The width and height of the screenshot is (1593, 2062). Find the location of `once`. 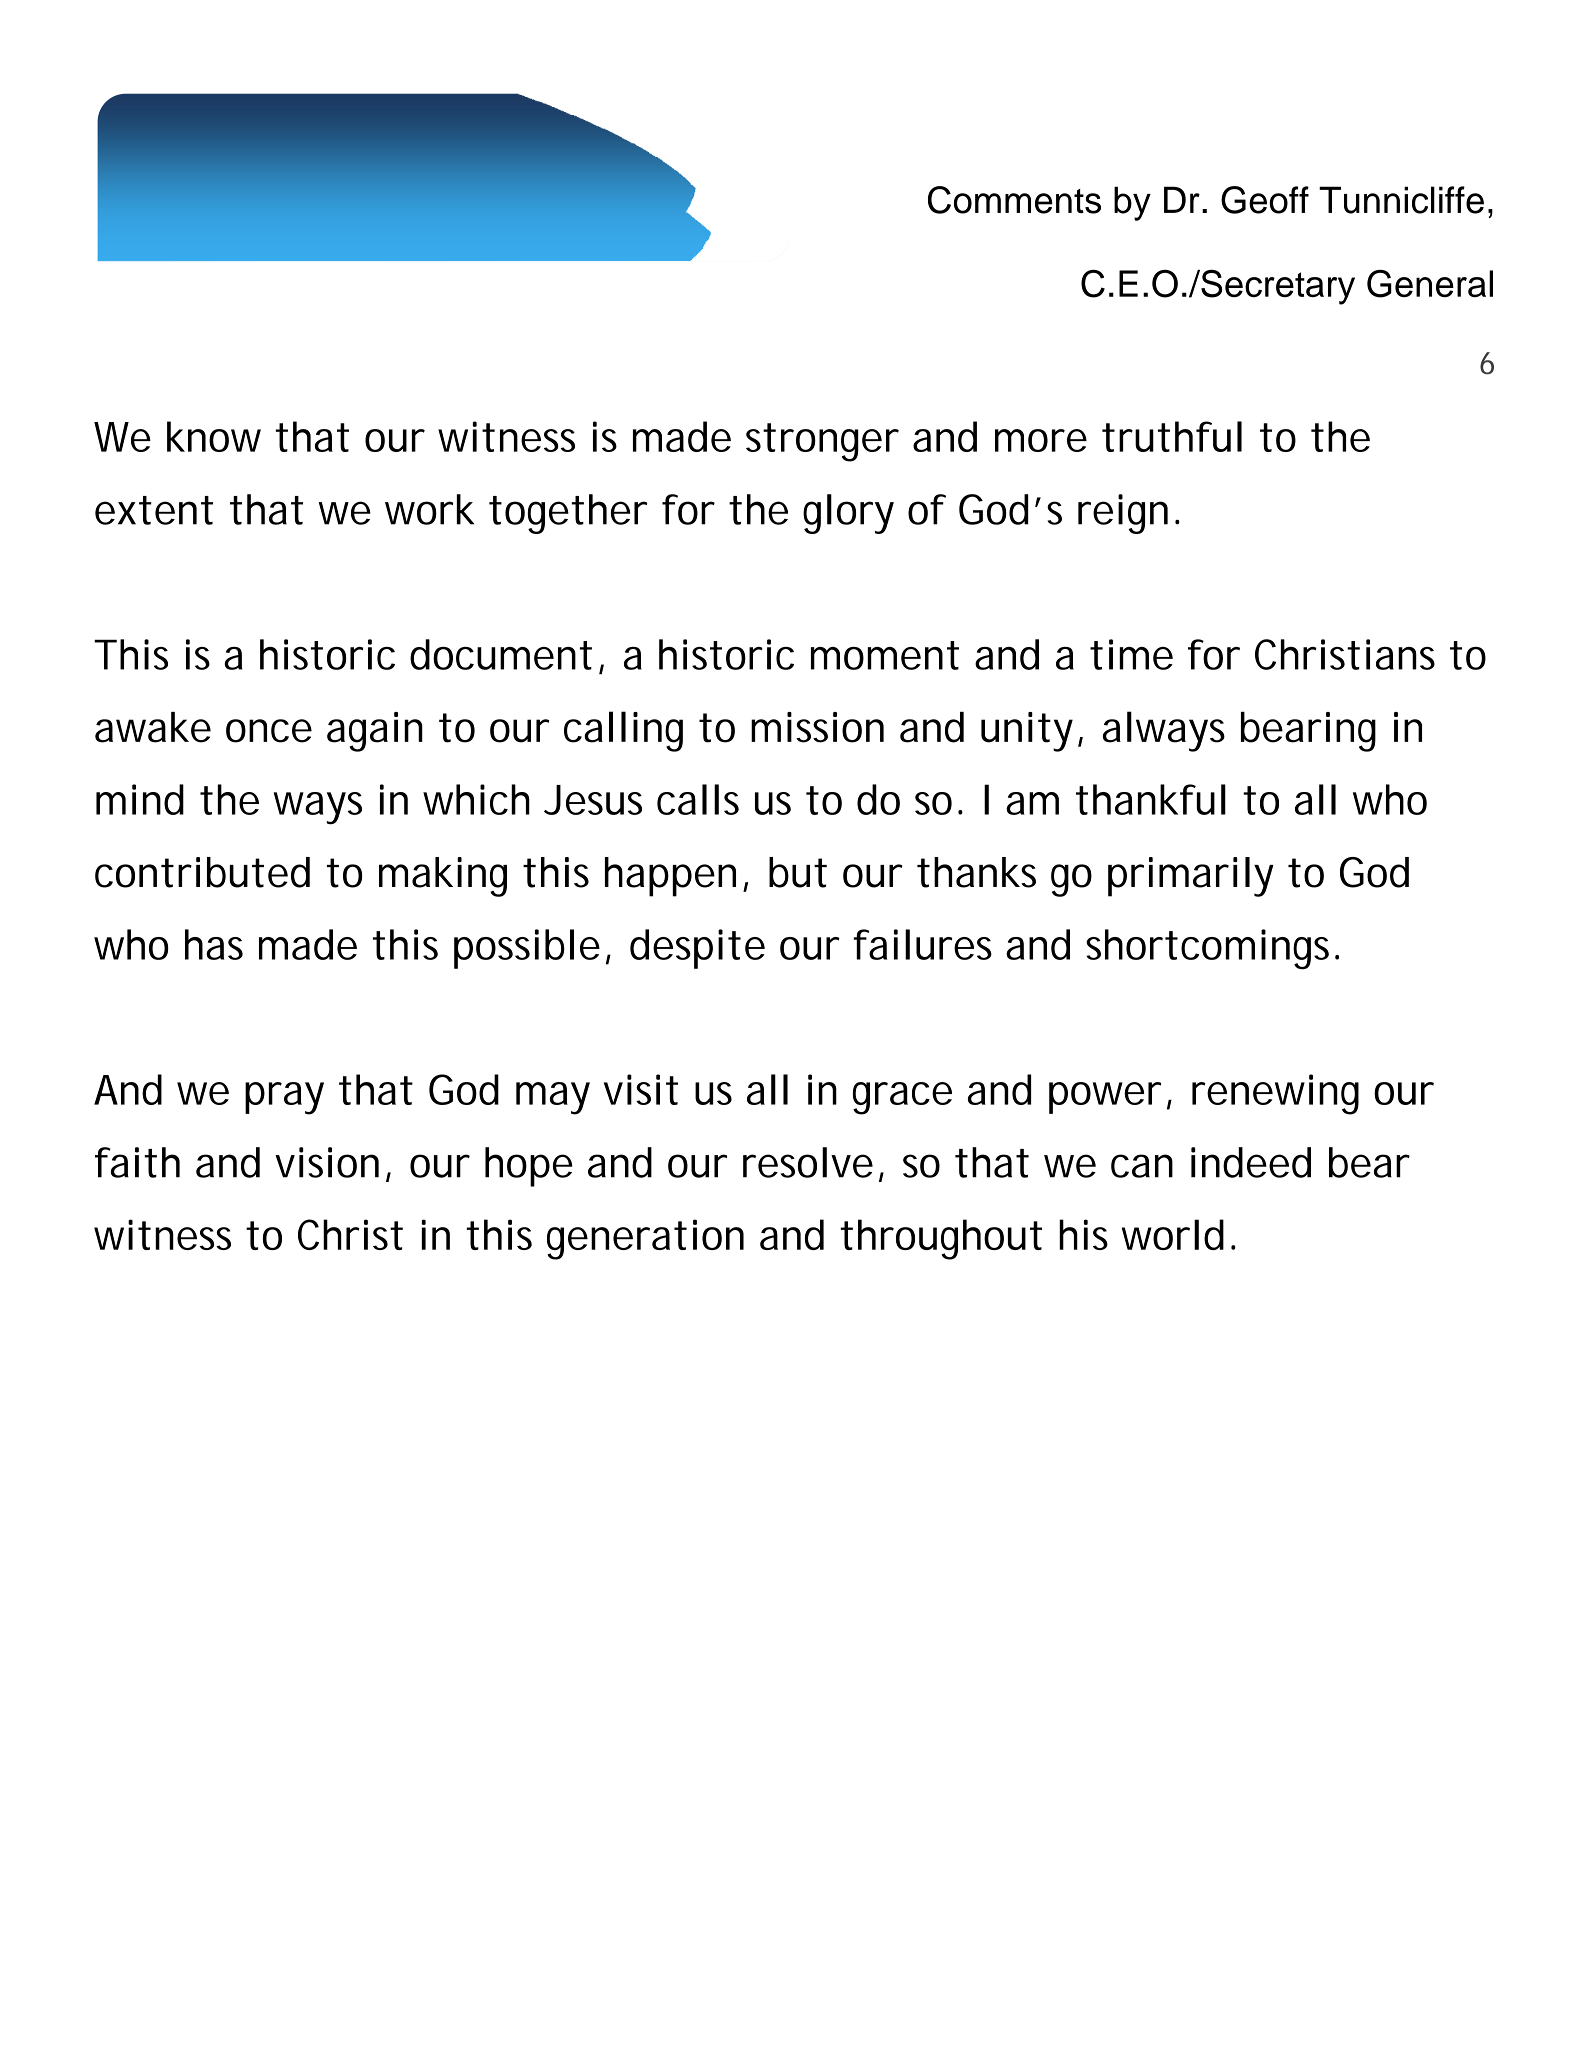

once is located at coordinates (269, 731).
